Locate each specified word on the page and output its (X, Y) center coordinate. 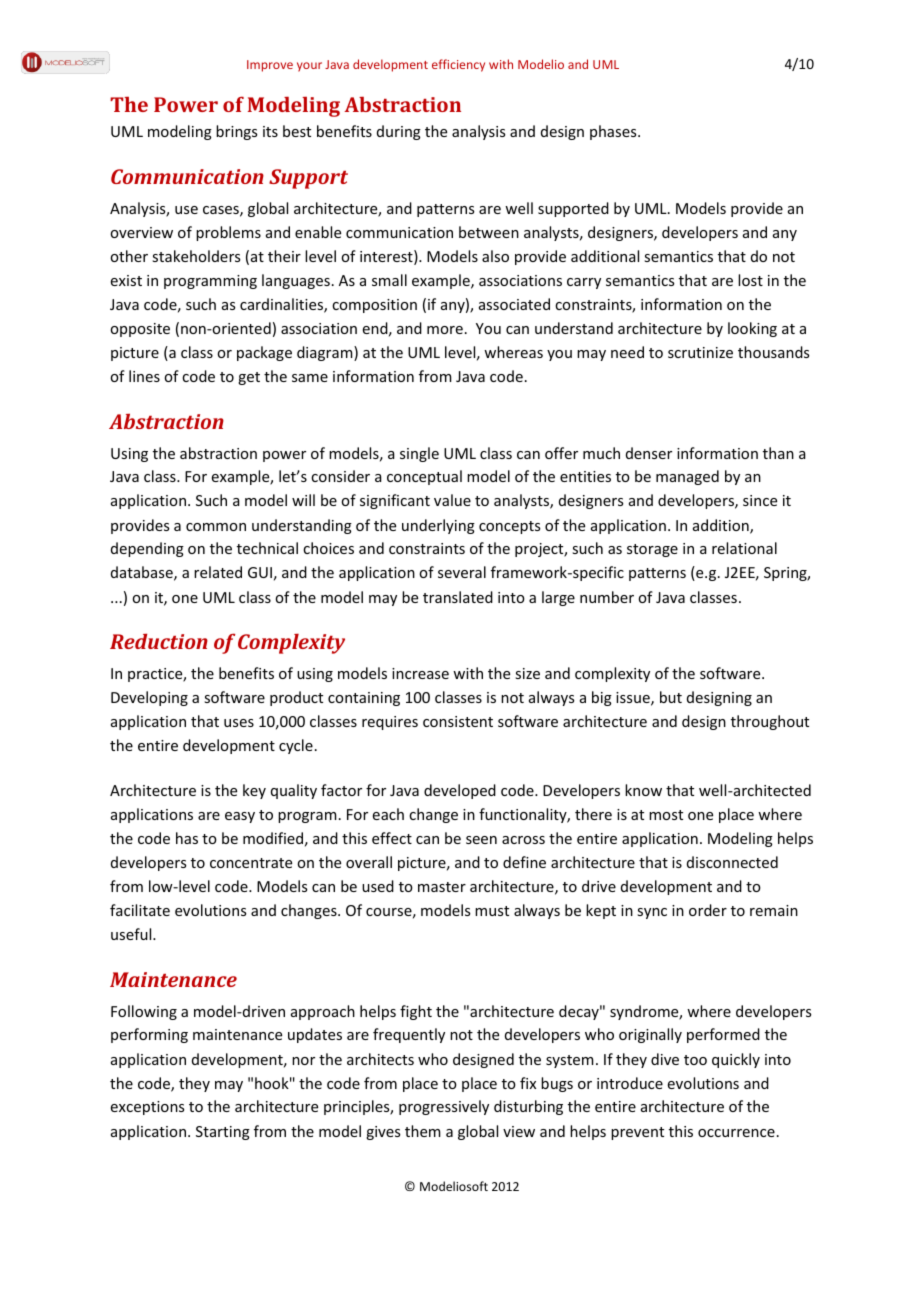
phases (614, 132)
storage (652, 550)
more (445, 330)
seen (481, 840)
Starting (223, 1133)
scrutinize (700, 352)
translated (458, 597)
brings (236, 132)
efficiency (458, 65)
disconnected (732, 862)
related (218, 572)
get (249, 378)
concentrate (251, 863)
